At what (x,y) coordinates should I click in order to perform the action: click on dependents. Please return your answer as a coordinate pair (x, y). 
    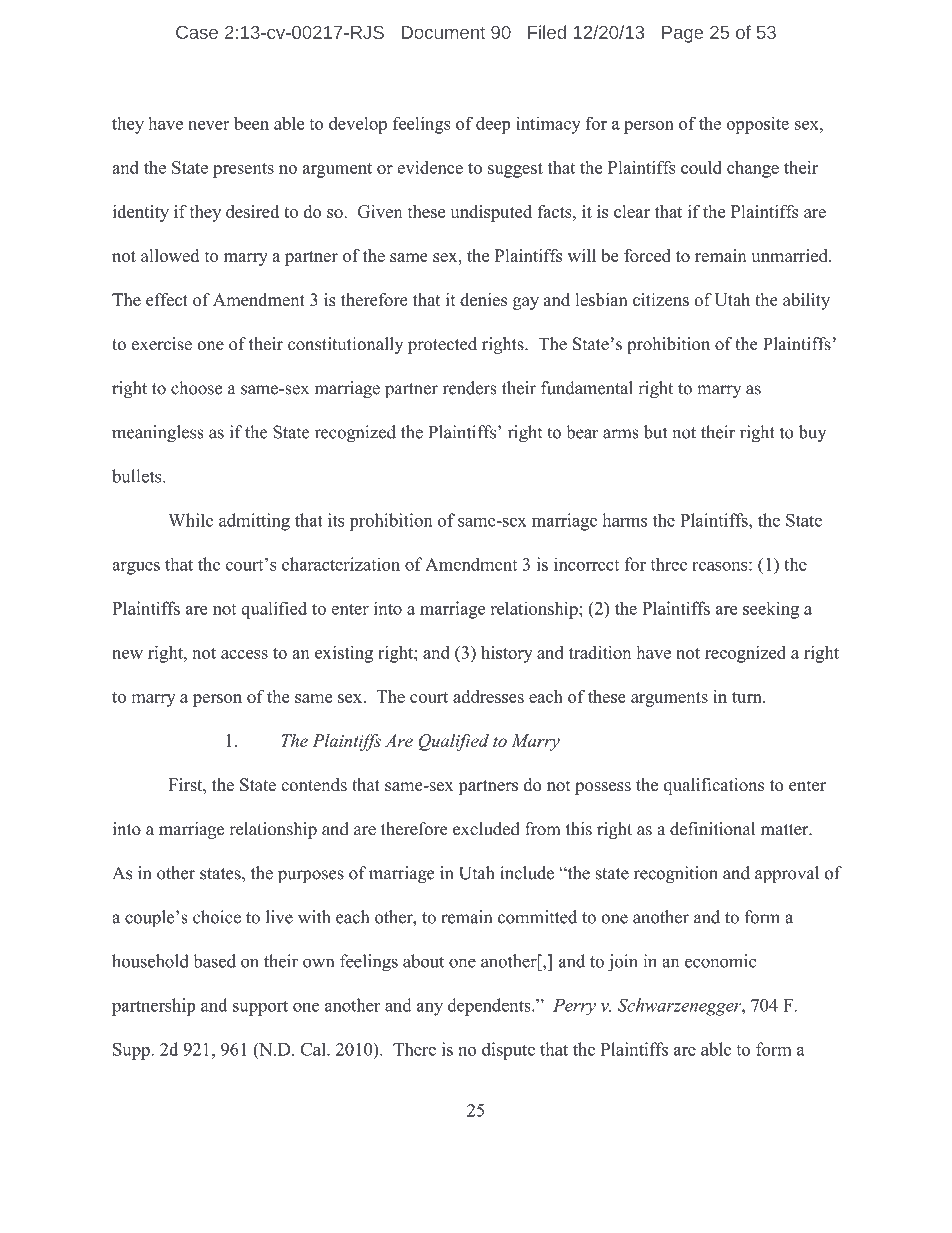
    Looking at the image, I should click on (490, 1007).
